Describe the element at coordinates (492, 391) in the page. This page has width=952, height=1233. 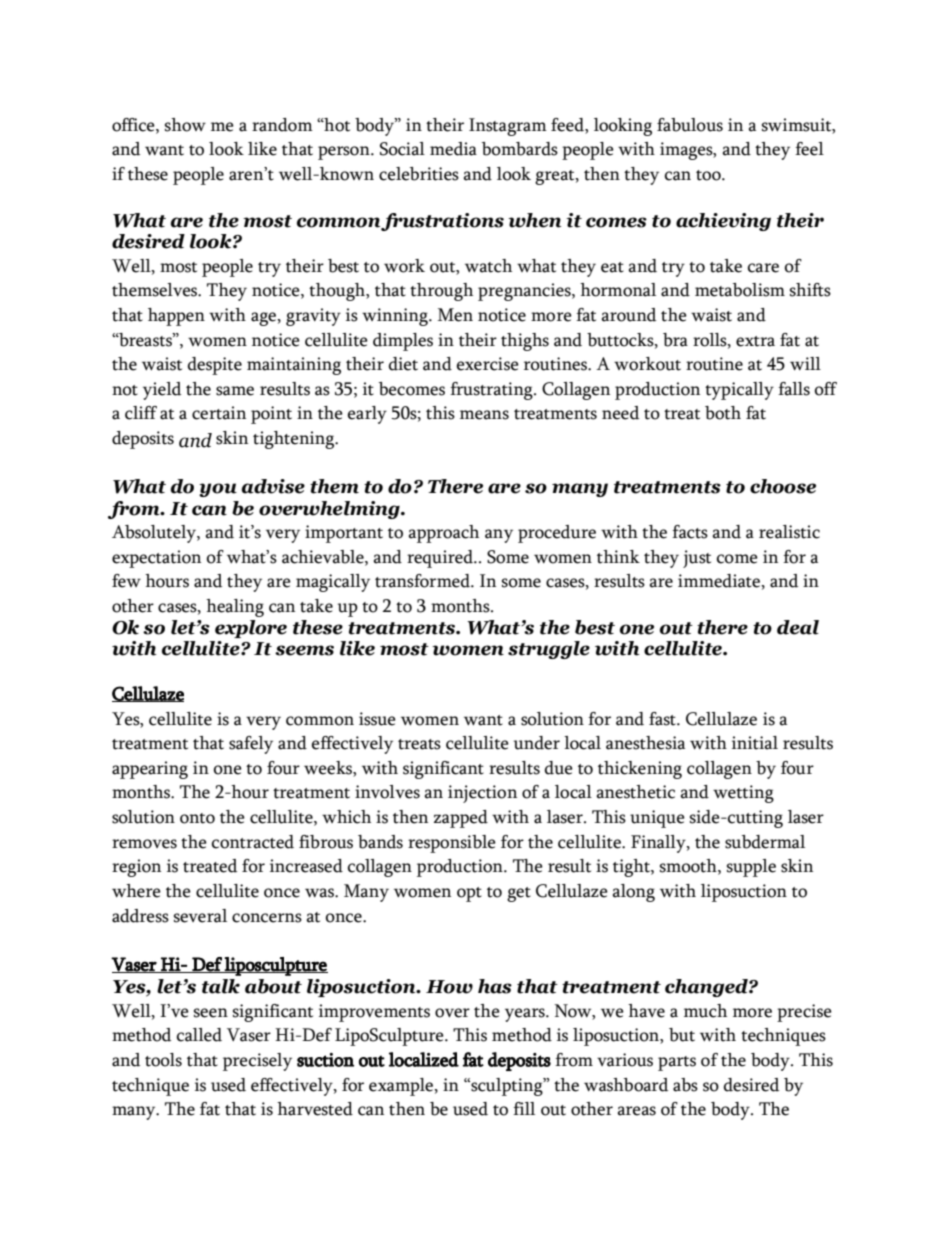
I see `frustrating` at that location.
